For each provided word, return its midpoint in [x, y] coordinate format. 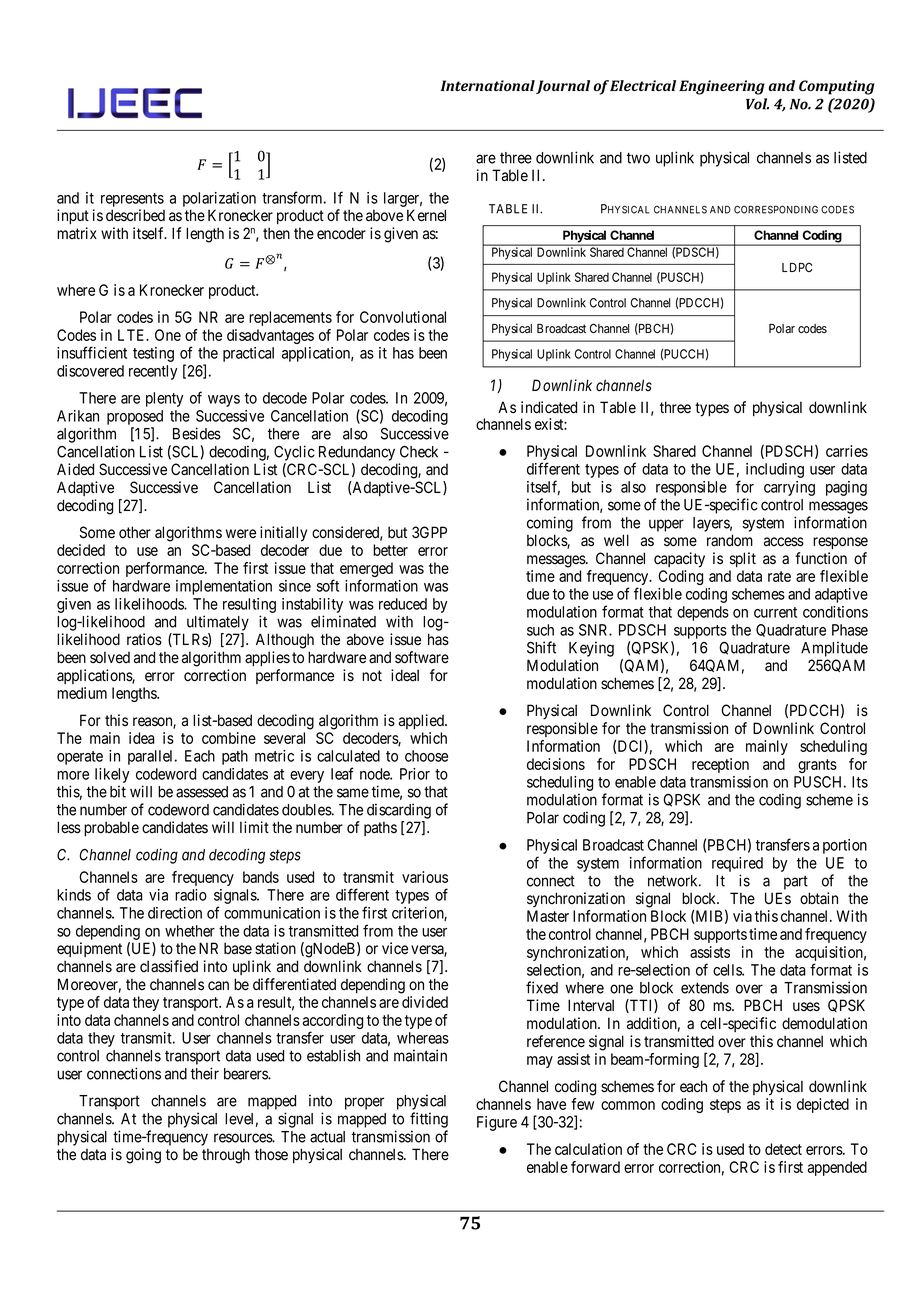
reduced [403, 604]
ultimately [218, 623]
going [143, 1156]
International [487, 85]
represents [132, 200]
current [775, 612]
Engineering [722, 87]
